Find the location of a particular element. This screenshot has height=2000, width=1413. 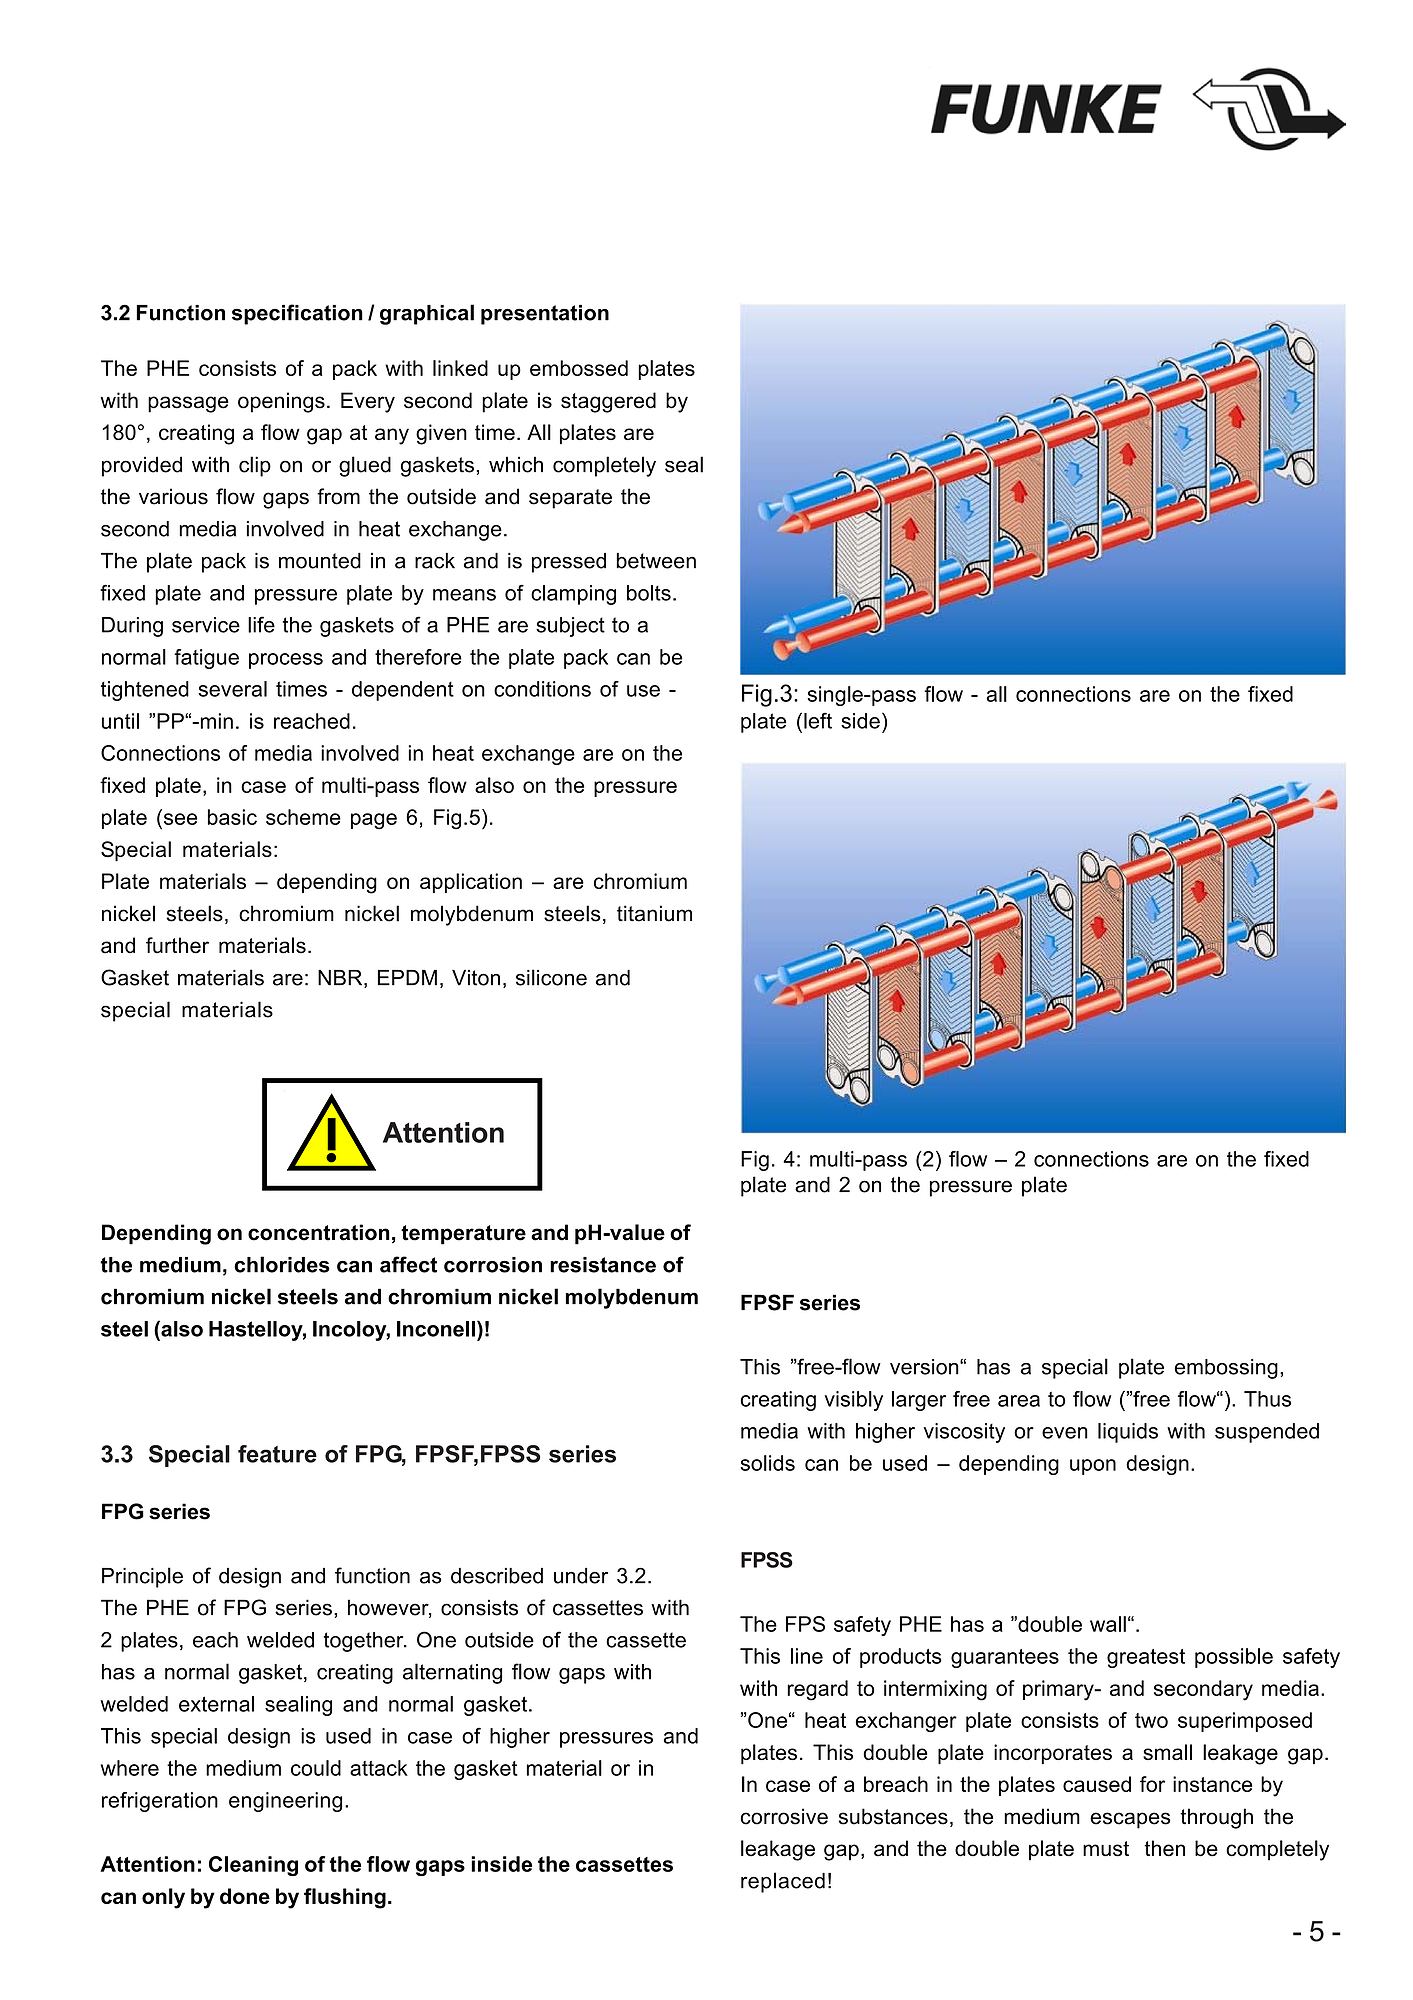

staggered is located at coordinates (608, 402).
